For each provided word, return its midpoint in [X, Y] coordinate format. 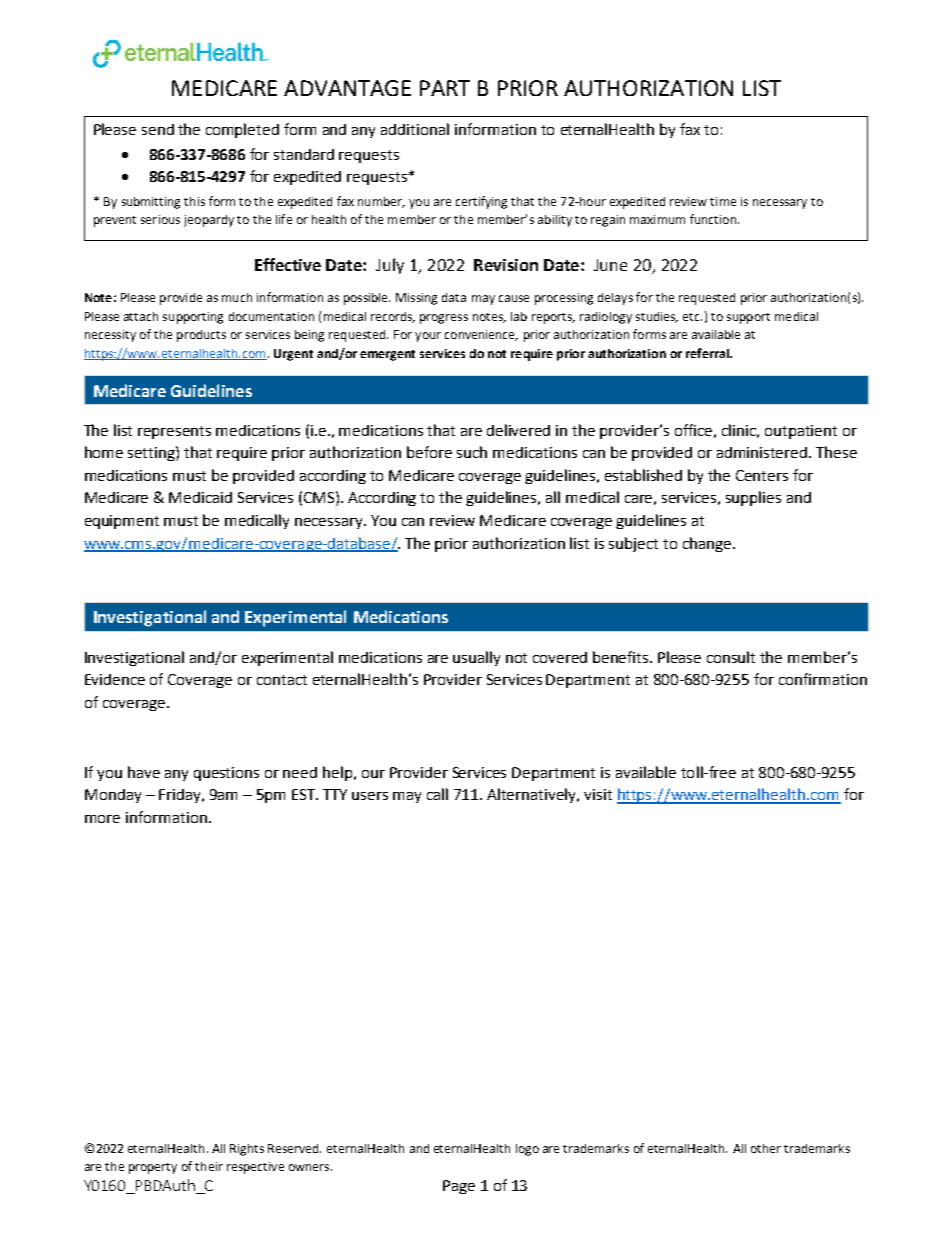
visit [598, 794]
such [472, 452]
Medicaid [200, 497]
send [158, 129]
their [209, 1166]
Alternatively [533, 795]
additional [415, 129]
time [723, 201]
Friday [181, 796]
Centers [762, 475]
